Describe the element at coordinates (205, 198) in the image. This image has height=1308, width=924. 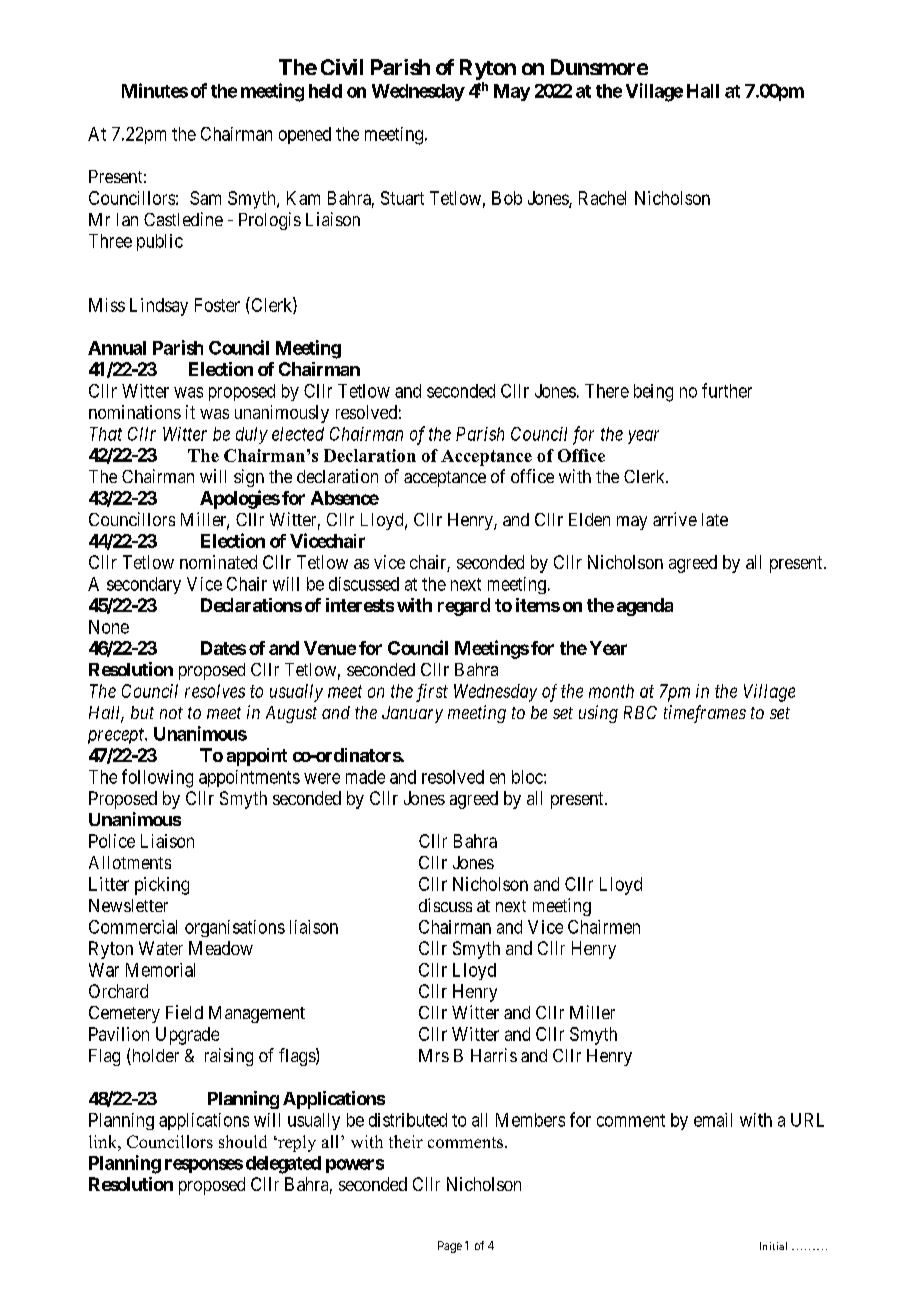
I see `Sam` at that location.
